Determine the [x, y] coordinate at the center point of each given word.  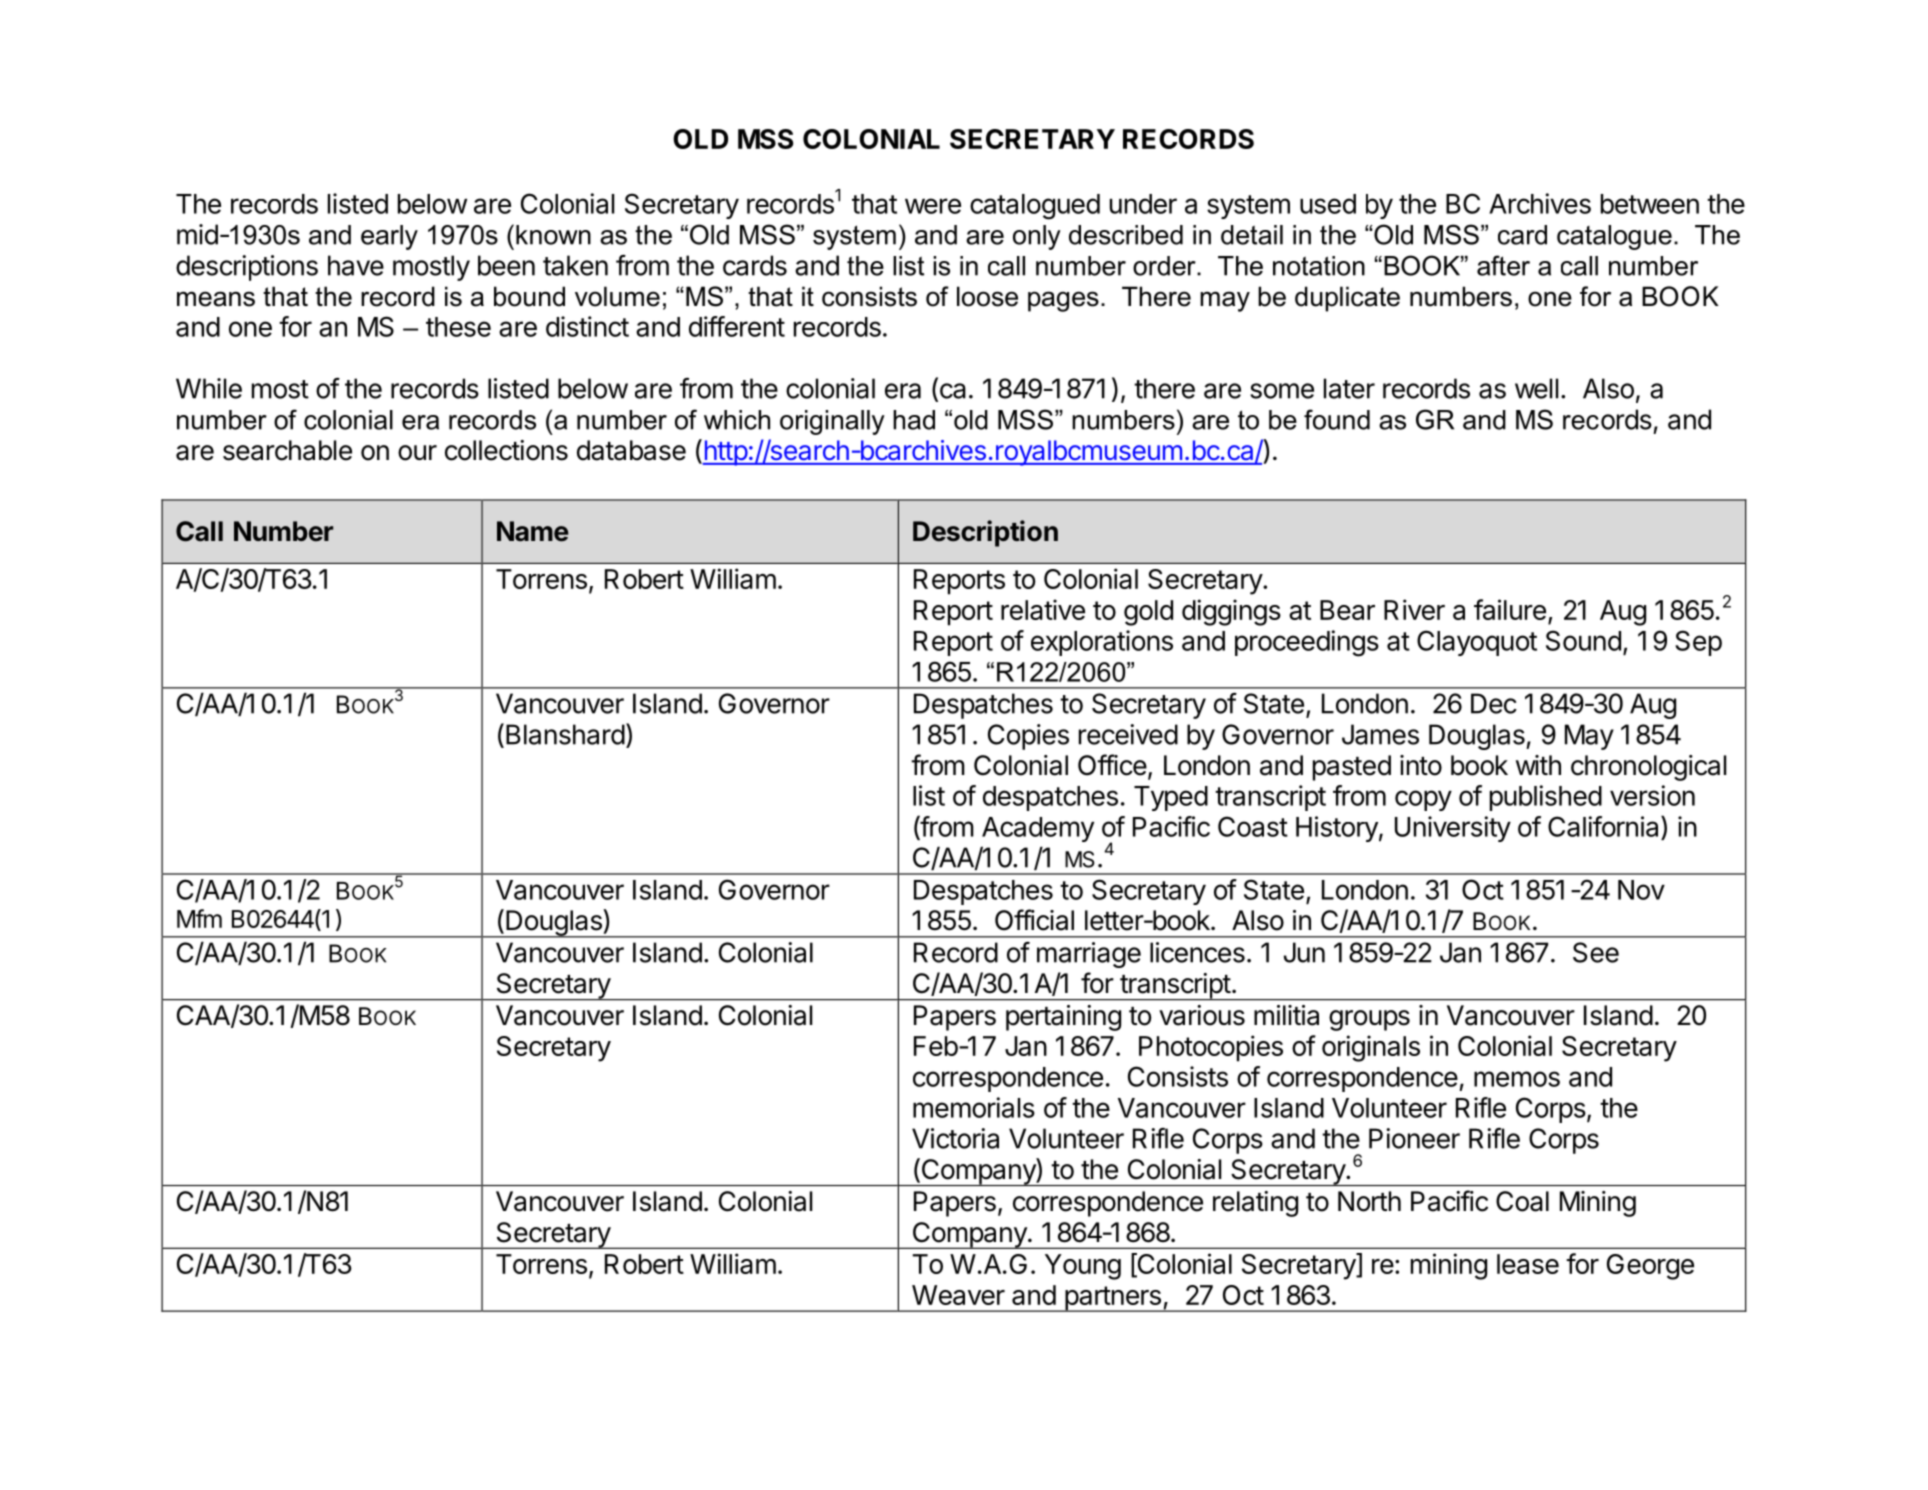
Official [1034, 920]
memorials [974, 1107]
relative [1043, 609]
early [389, 237]
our [417, 453]
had [914, 420]
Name [533, 531]
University [1453, 829]
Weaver [958, 1295]
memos [1517, 1079]
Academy [1038, 829]
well [1536, 388]
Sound [1583, 640]
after [1503, 265]
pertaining [1063, 1018]
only [1037, 237]
